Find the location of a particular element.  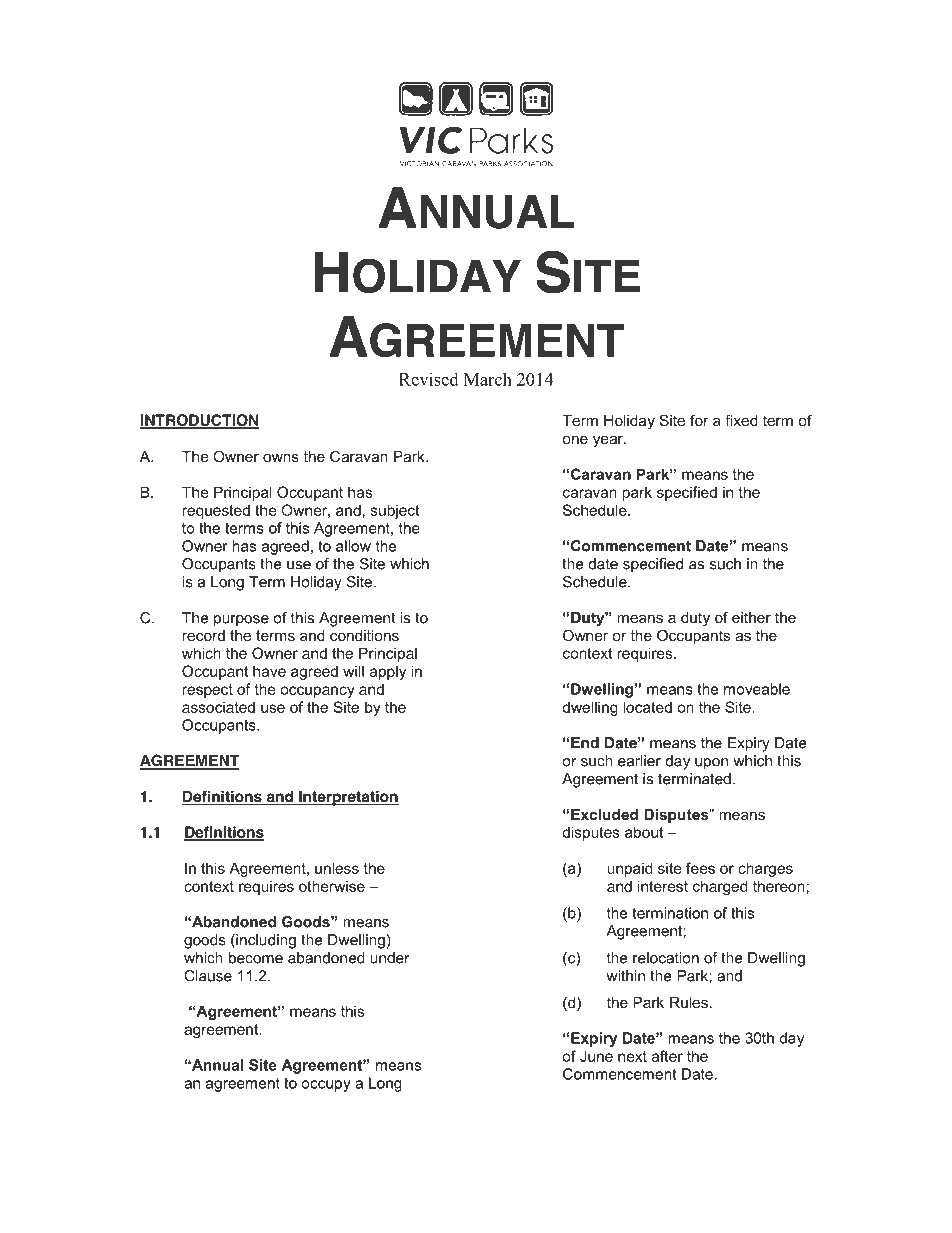

March is located at coordinates (488, 379).
